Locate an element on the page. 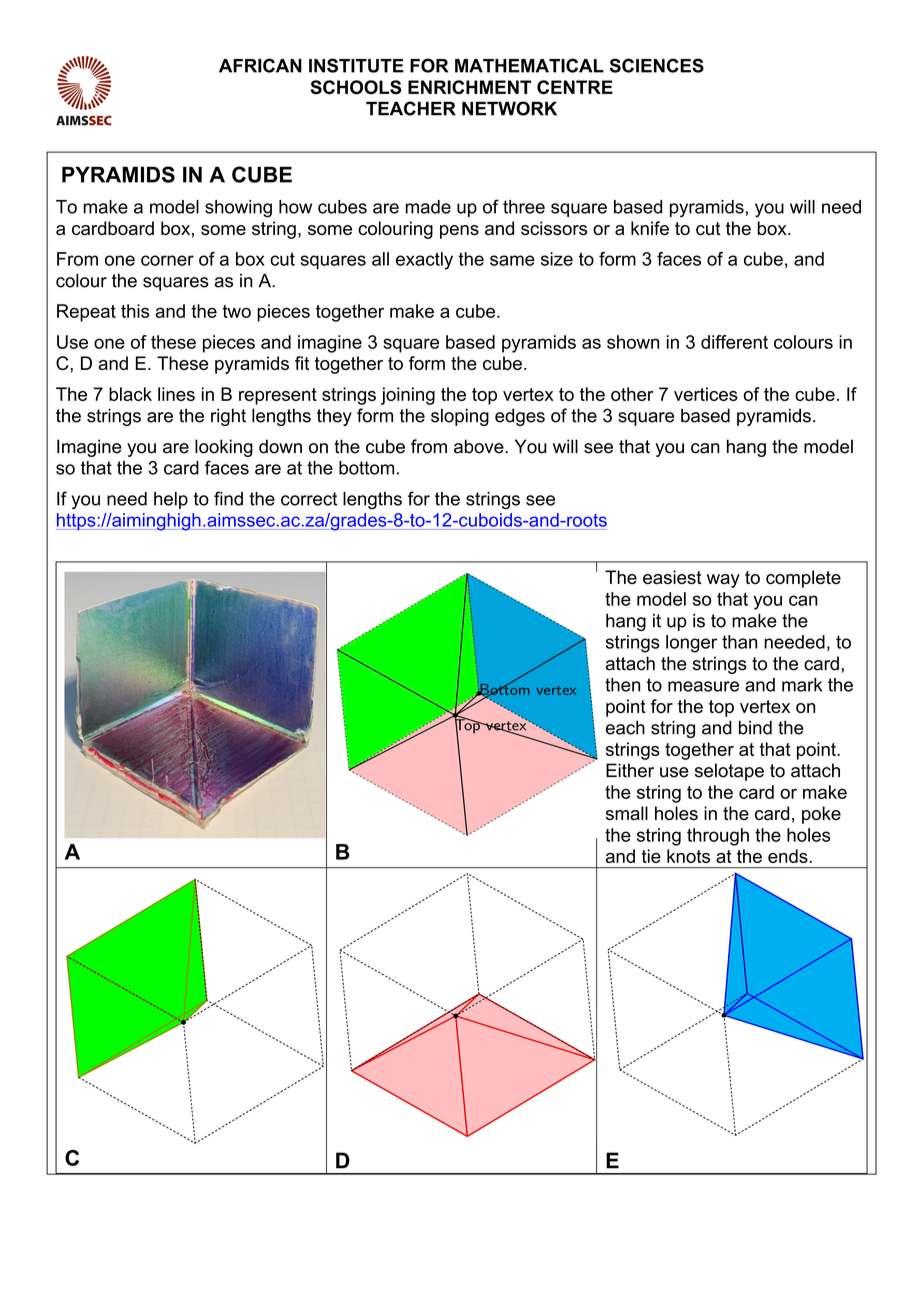 This document has width=924, height=1308. AFRICAN is located at coordinates (260, 65).
